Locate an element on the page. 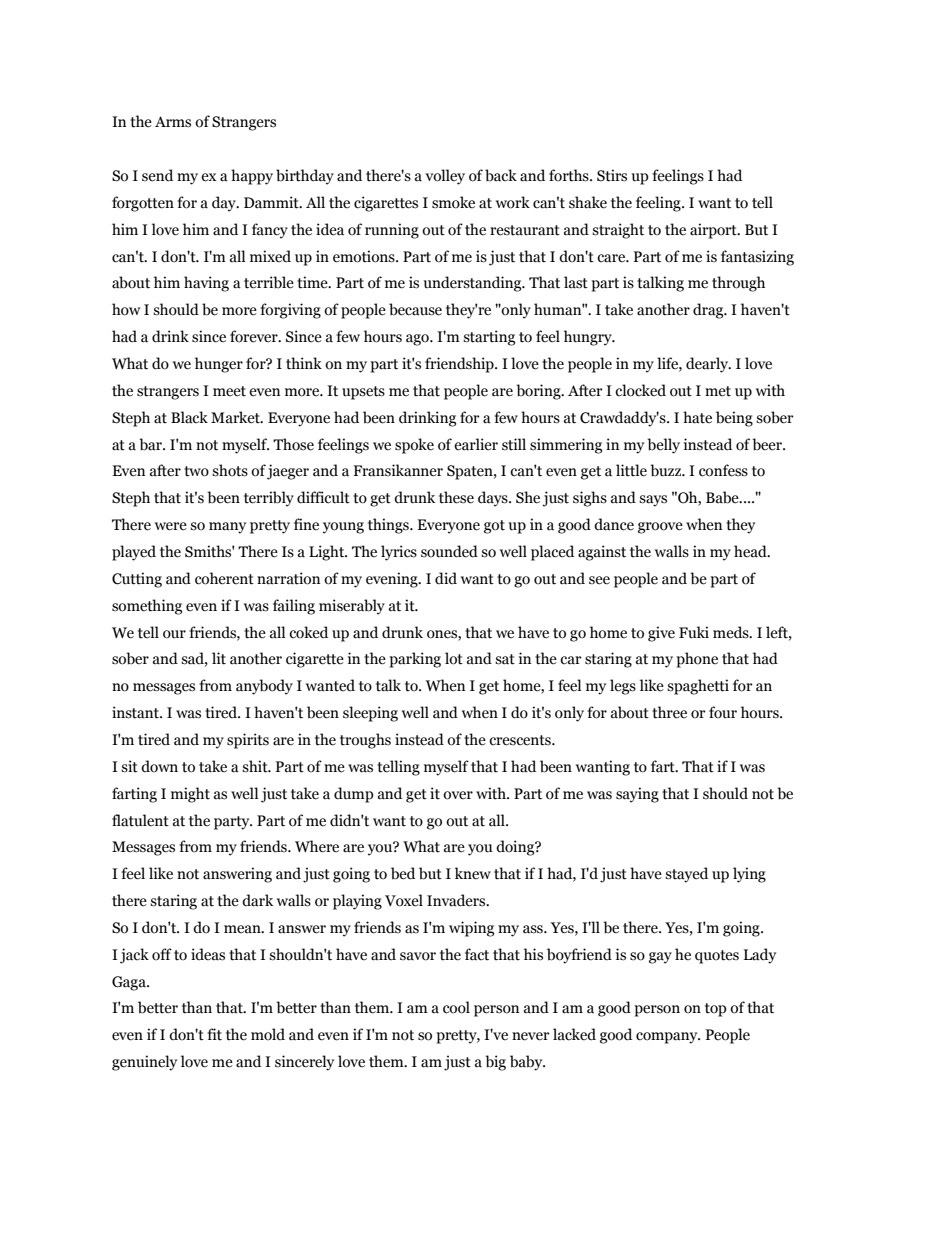 The width and height of the image is (952, 1233). Arms is located at coordinates (173, 122).
